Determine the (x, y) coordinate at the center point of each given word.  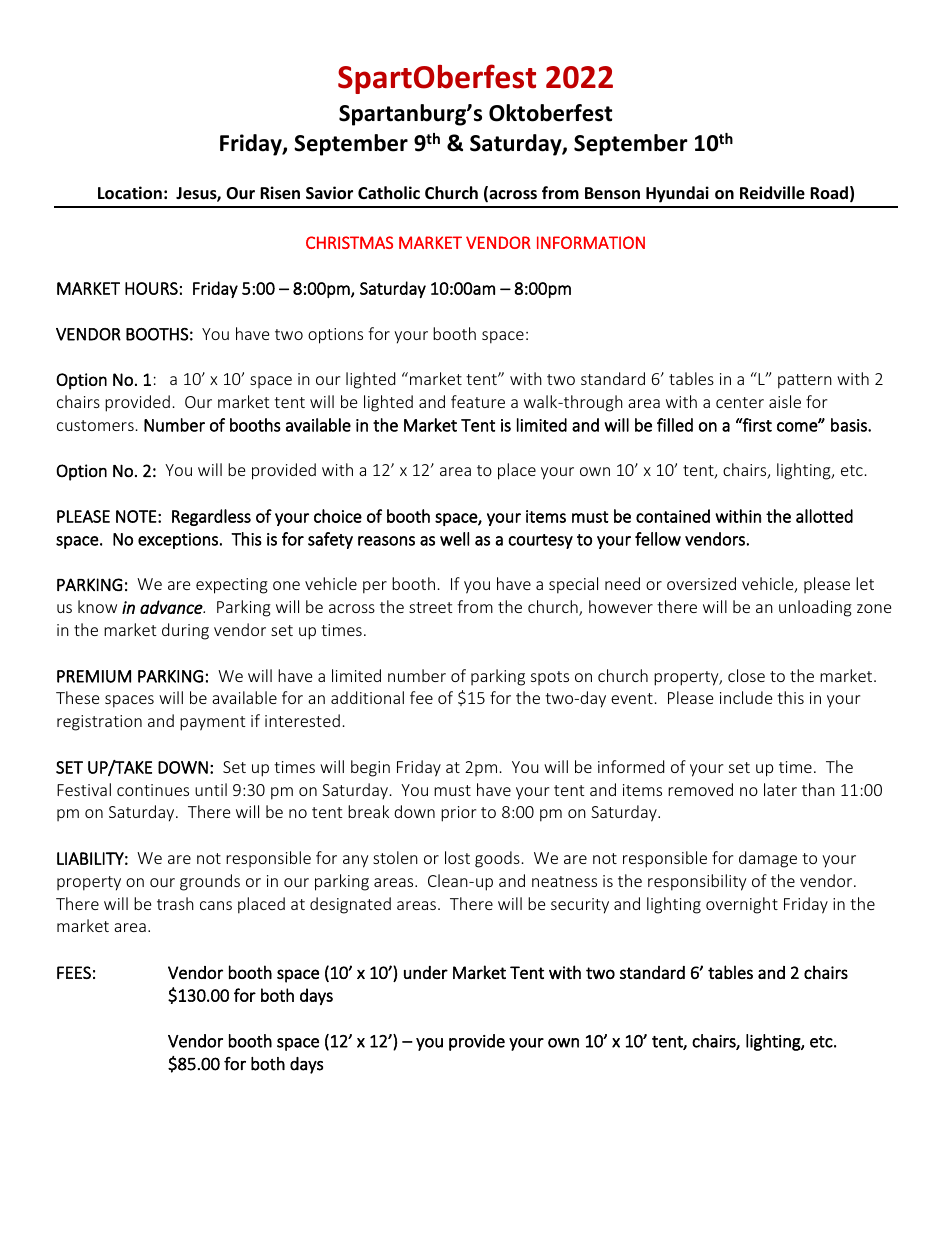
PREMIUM (94, 676)
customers (95, 425)
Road (829, 192)
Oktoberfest (550, 113)
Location (130, 193)
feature (478, 401)
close (746, 675)
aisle (785, 401)
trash (175, 903)
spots (550, 678)
